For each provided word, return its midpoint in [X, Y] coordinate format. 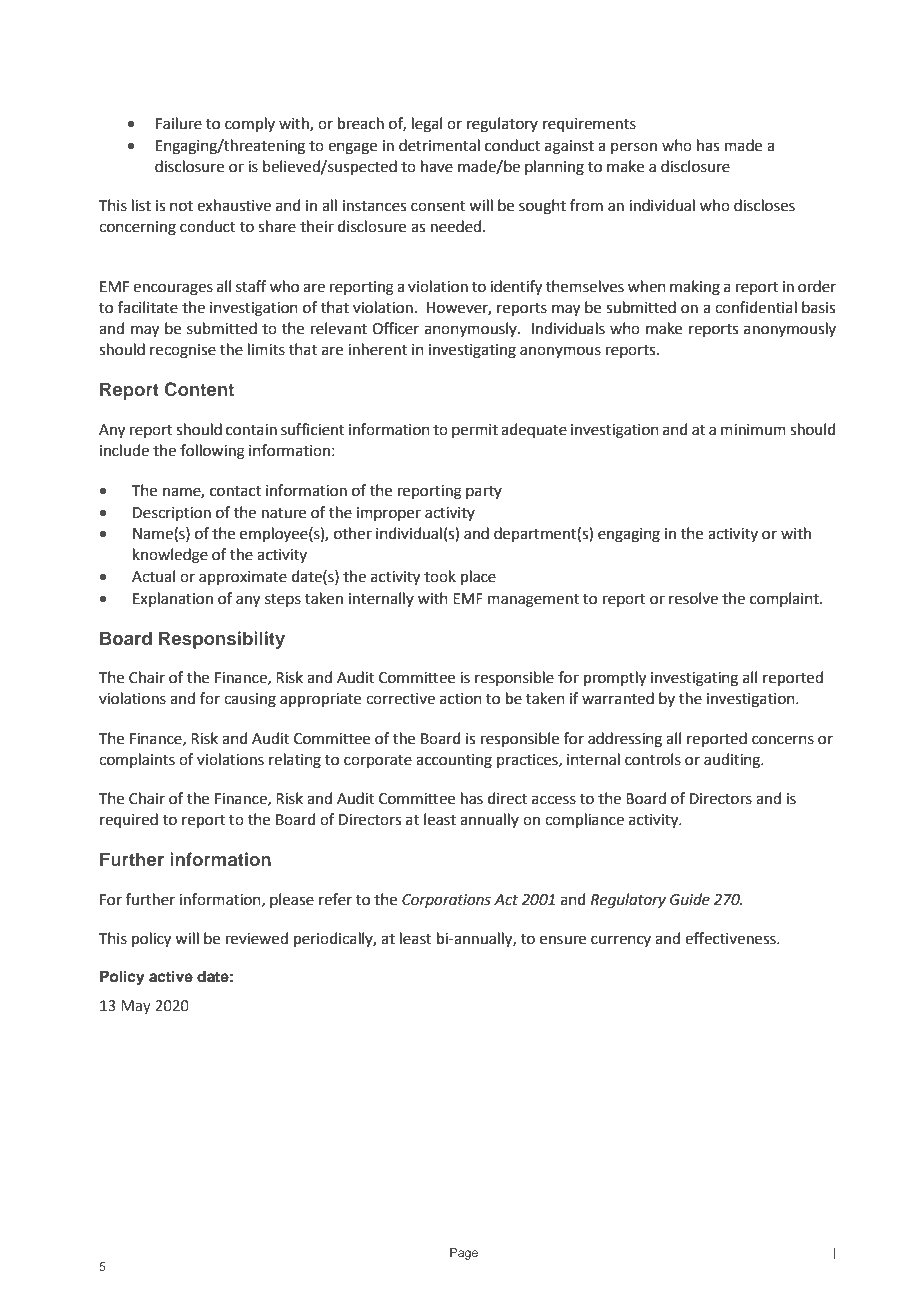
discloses [764, 205]
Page [464, 1254]
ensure [563, 940]
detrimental [439, 145]
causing [250, 700]
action [461, 699]
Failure [179, 123]
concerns [783, 740]
